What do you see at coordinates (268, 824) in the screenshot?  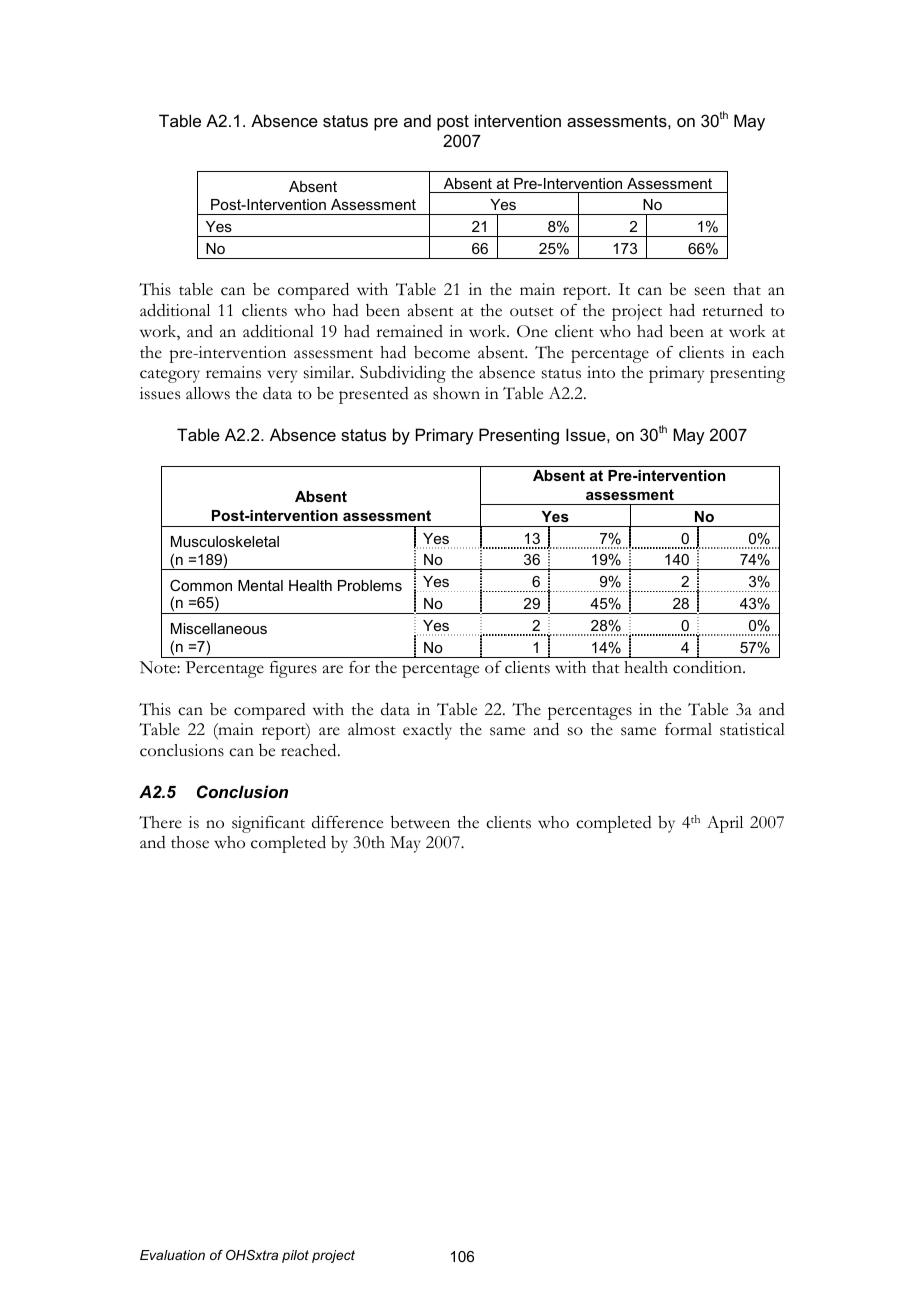 I see `significant` at bounding box center [268, 824].
